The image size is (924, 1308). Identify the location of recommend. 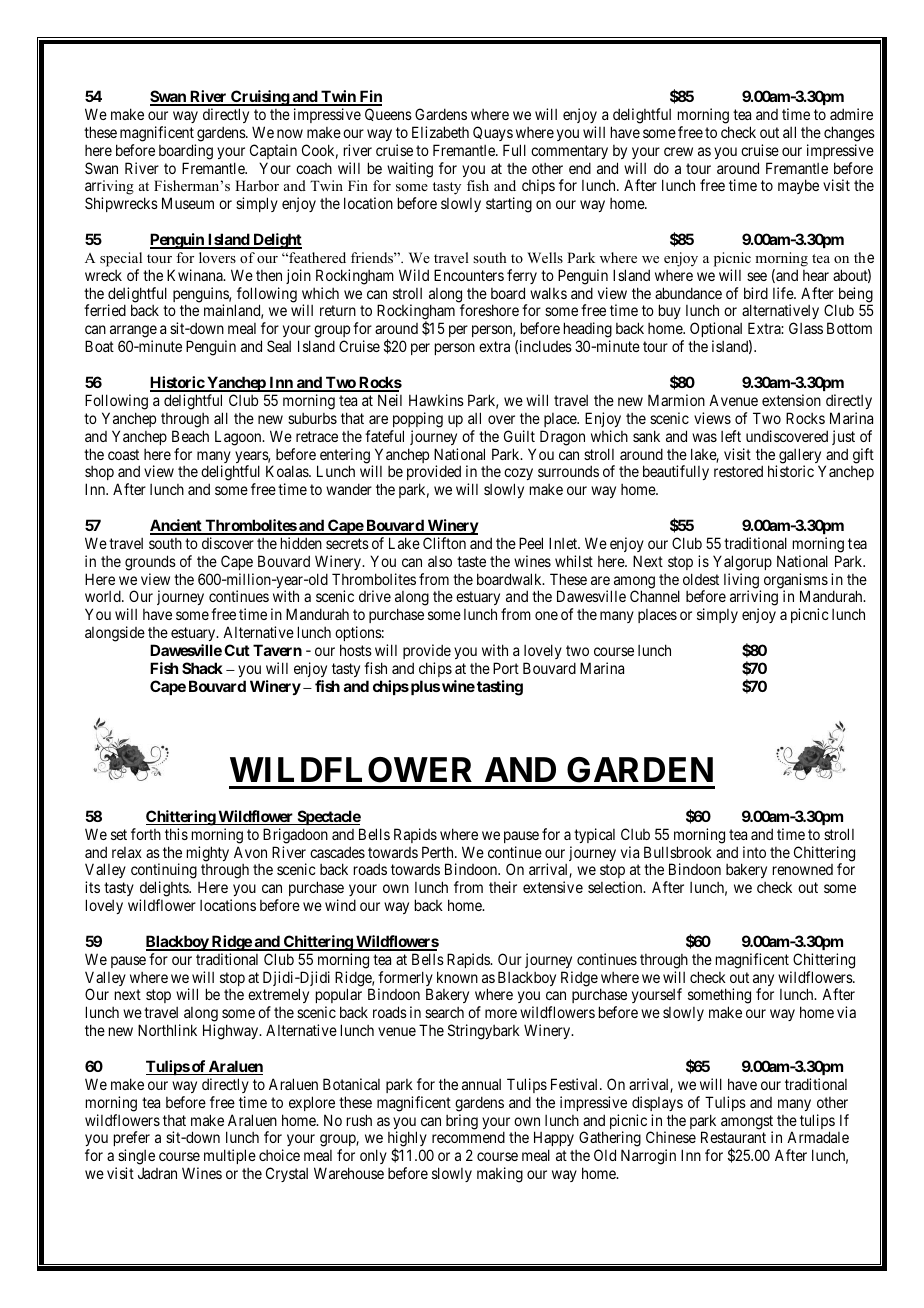
(468, 1137).
